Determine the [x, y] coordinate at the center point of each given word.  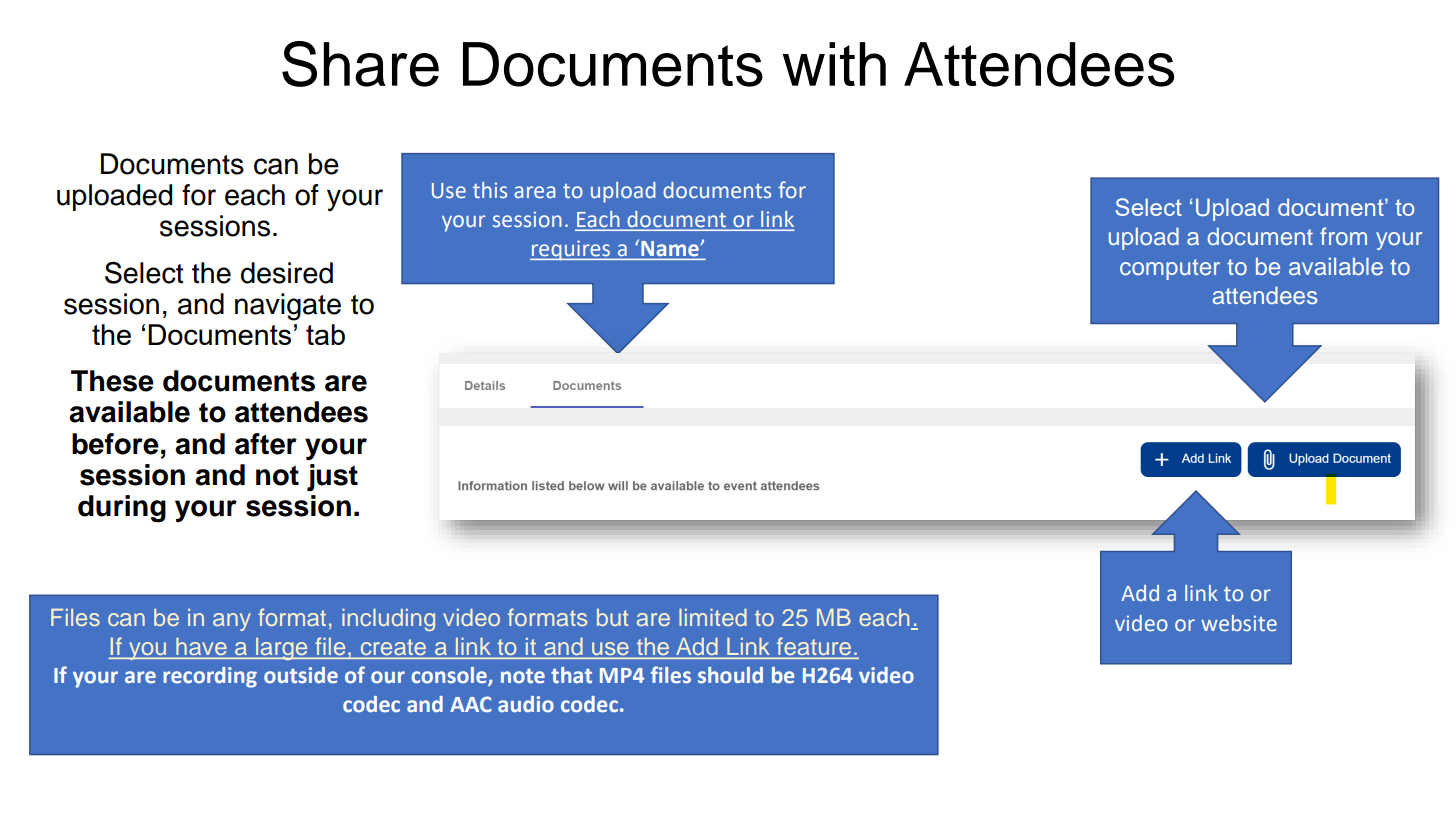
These [112, 381]
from [1343, 236]
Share [360, 64]
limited [713, 617]
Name [670, 248]
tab [325, 334]
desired [287, 273]
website [1239, 623]
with [834, 64]
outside [301, 675]
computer [1170, 269]
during [122, 509]
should [730, 675]
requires [571, 250]
